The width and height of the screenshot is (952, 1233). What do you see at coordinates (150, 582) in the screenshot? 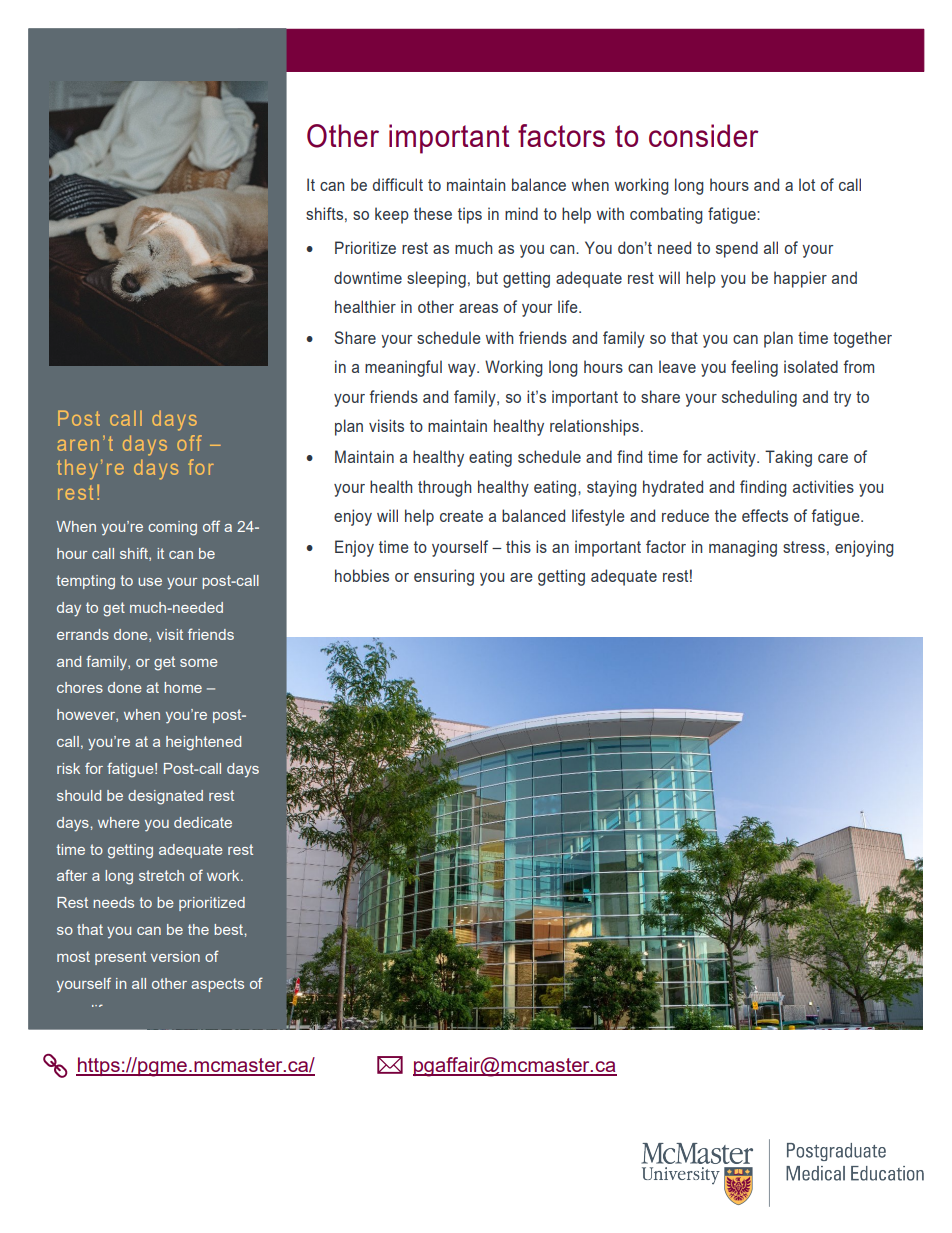
I see `use` at bounding box center [150, 582].
